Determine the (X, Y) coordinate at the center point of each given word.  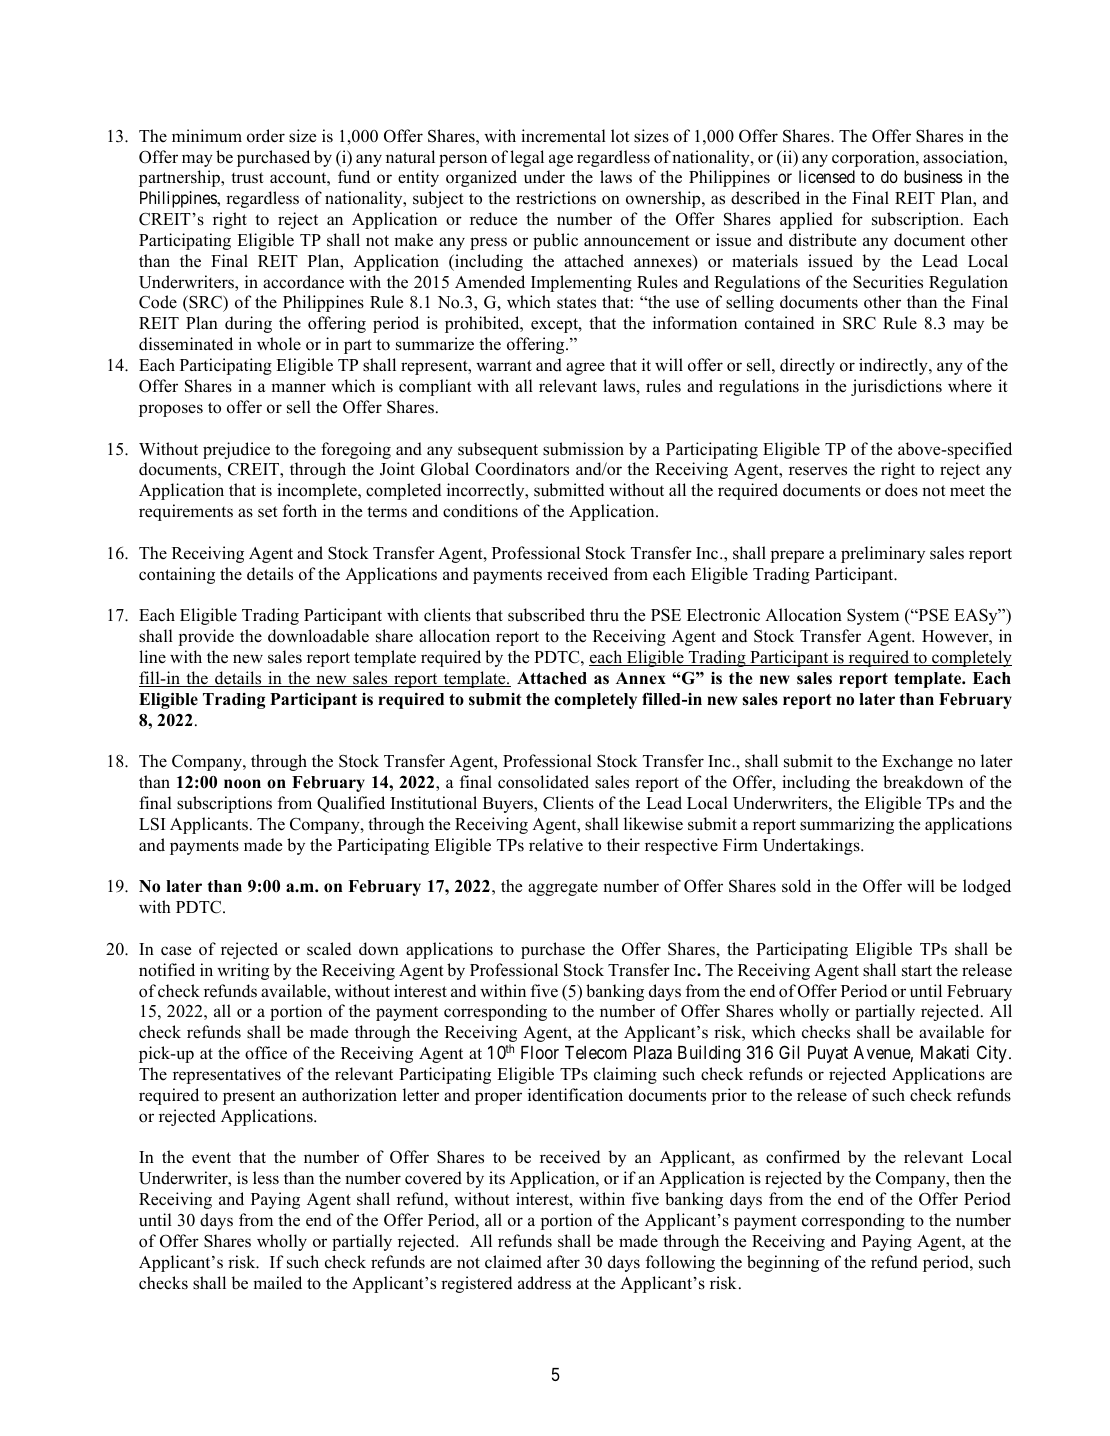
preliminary (883, 554)
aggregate (563, 888)
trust (247, 178)
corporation (874, 158)
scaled (329, 949)
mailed (277, 1283)
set (268, 512)
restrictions (556, 198)
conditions (480, 511)
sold (796, 886)
